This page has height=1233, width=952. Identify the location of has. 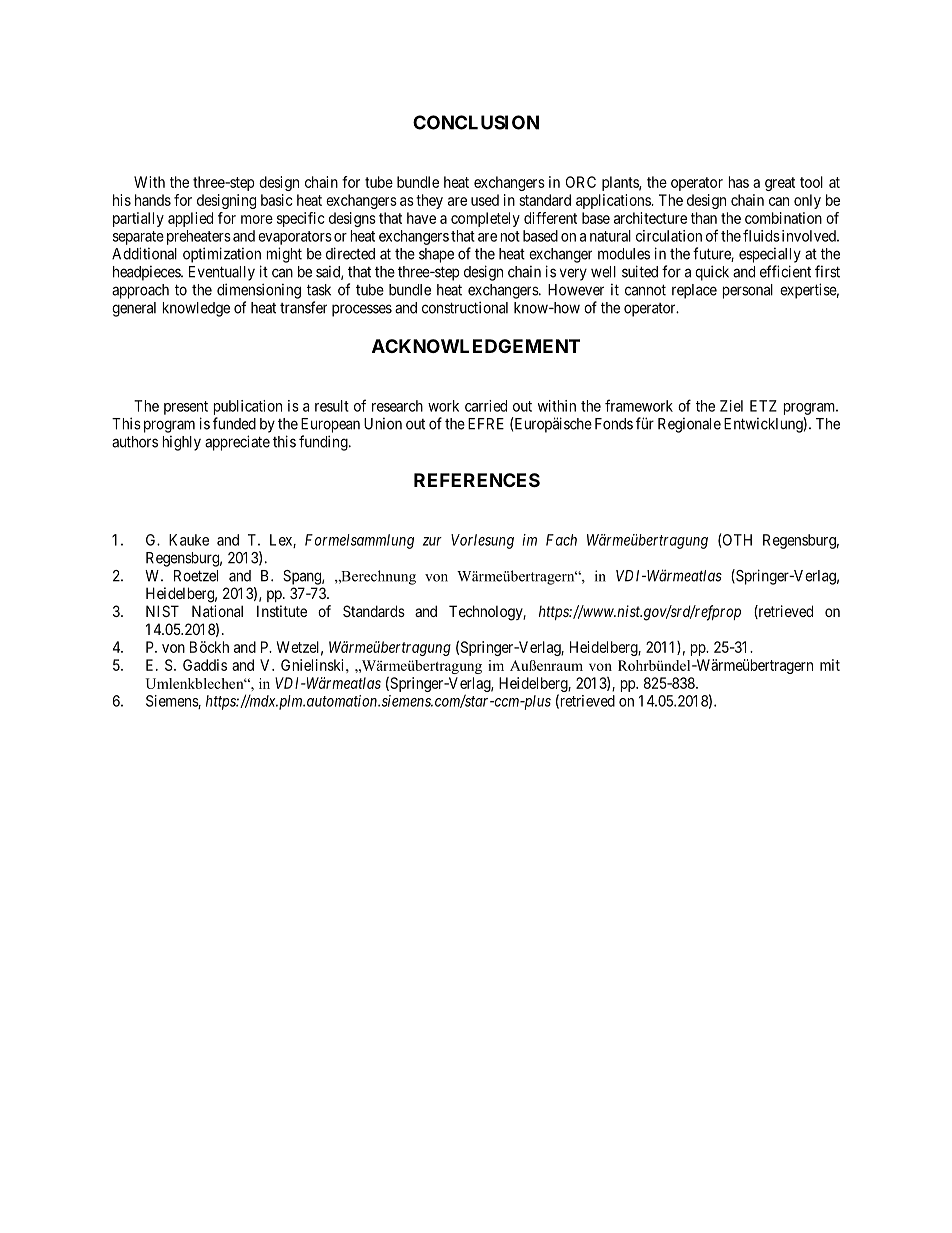
(739, 182).
